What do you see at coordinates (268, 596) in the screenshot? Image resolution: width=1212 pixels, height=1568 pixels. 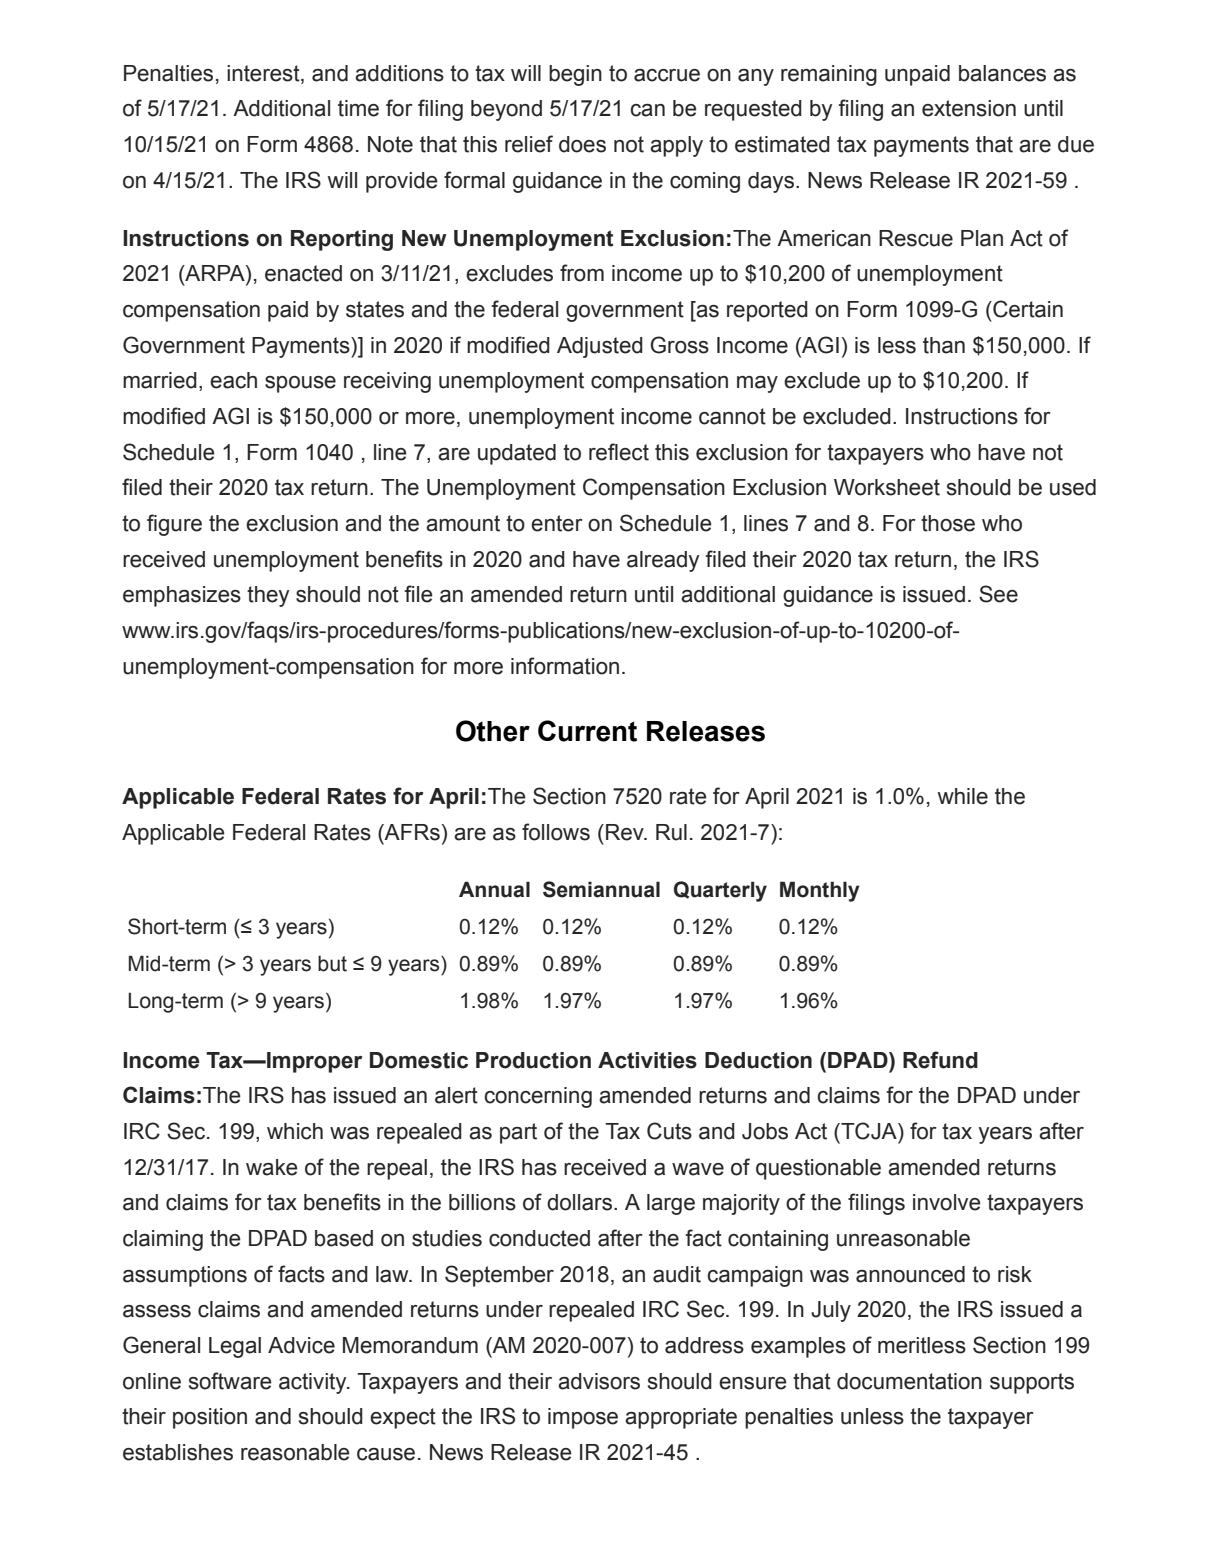 I see `they` at bounding box center [268, 596].
